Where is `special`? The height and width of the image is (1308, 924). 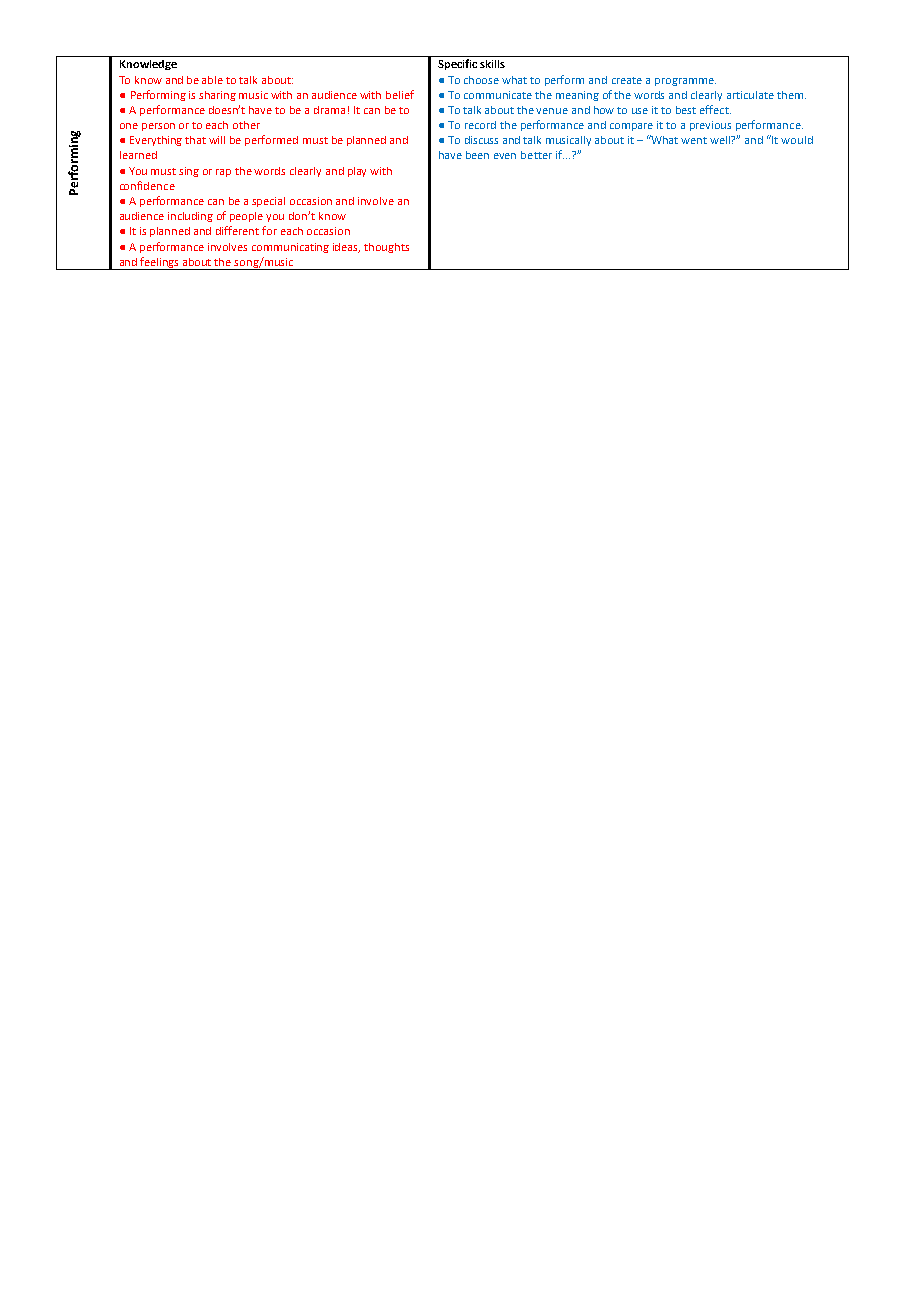
special is located at coordinates (268, 202).
